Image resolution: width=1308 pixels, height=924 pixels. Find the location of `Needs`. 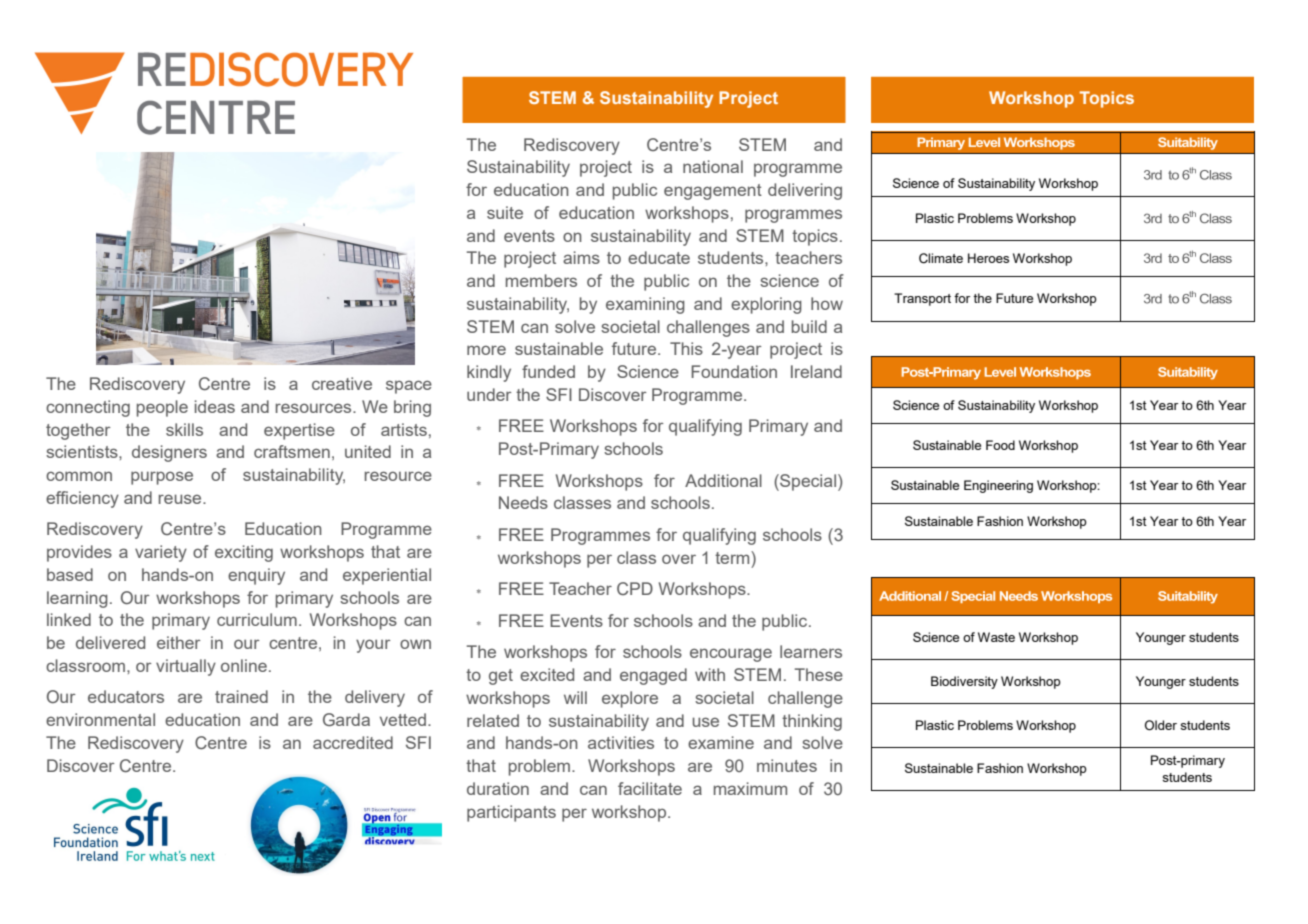

Needs is located at coordinates (523, 502).
